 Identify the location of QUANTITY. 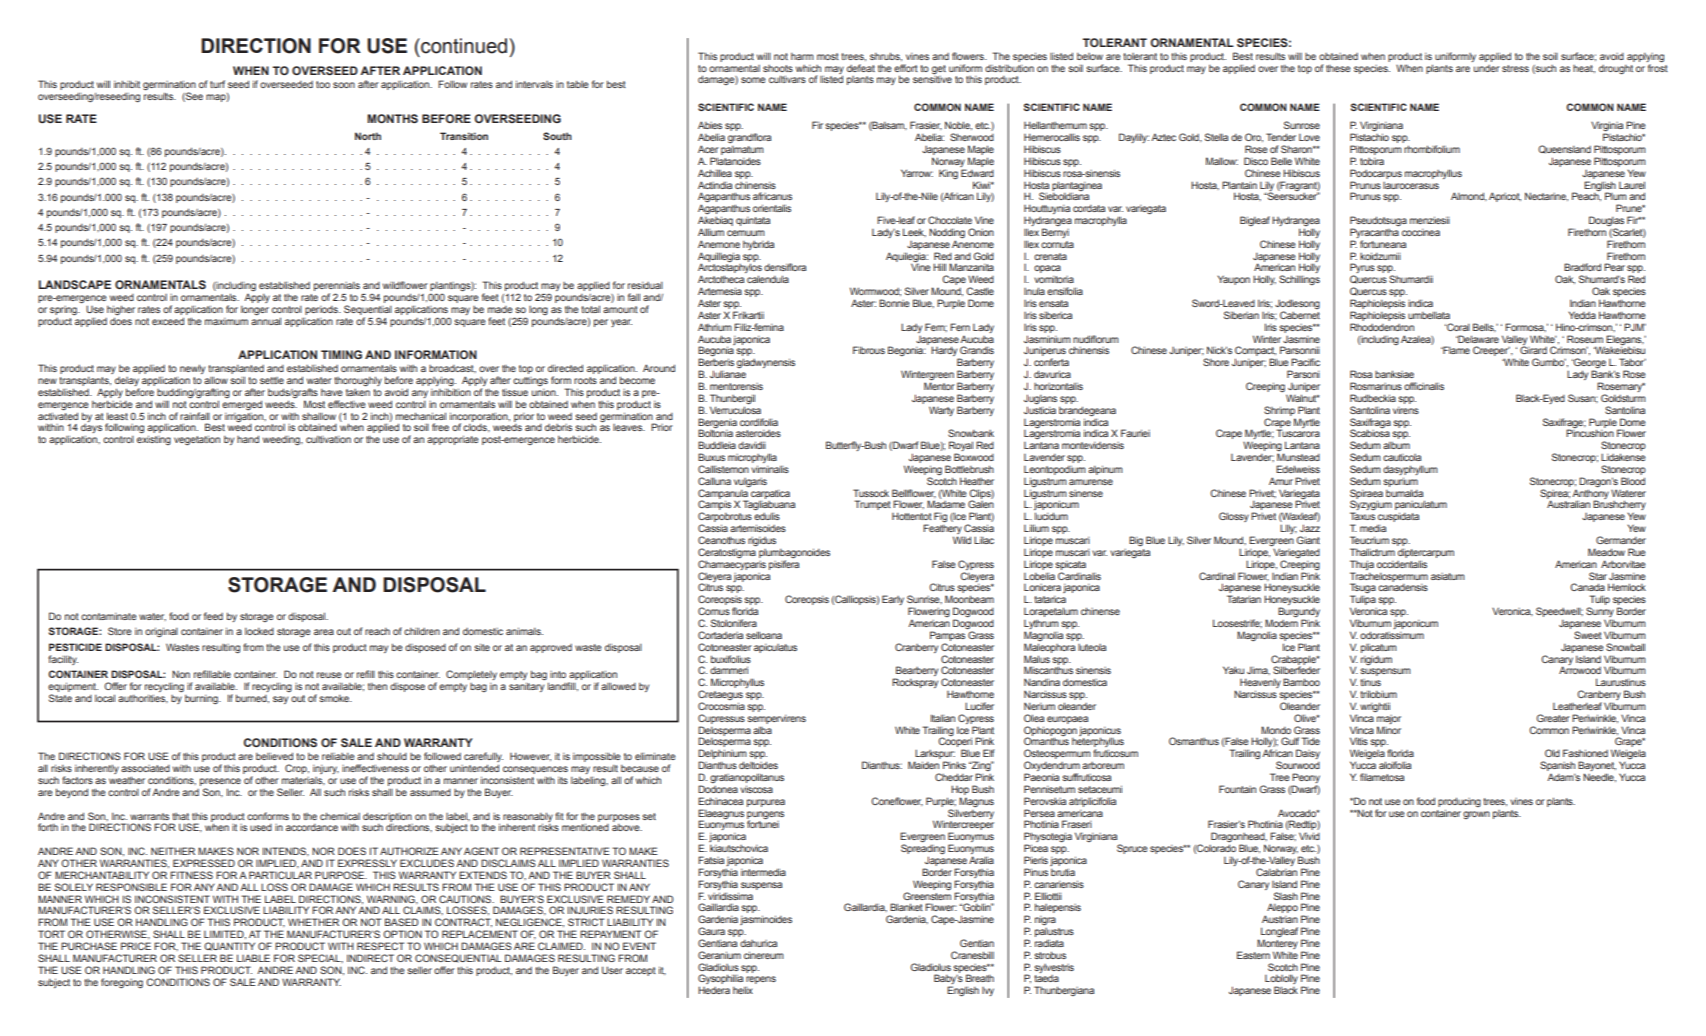
(229, 946).
